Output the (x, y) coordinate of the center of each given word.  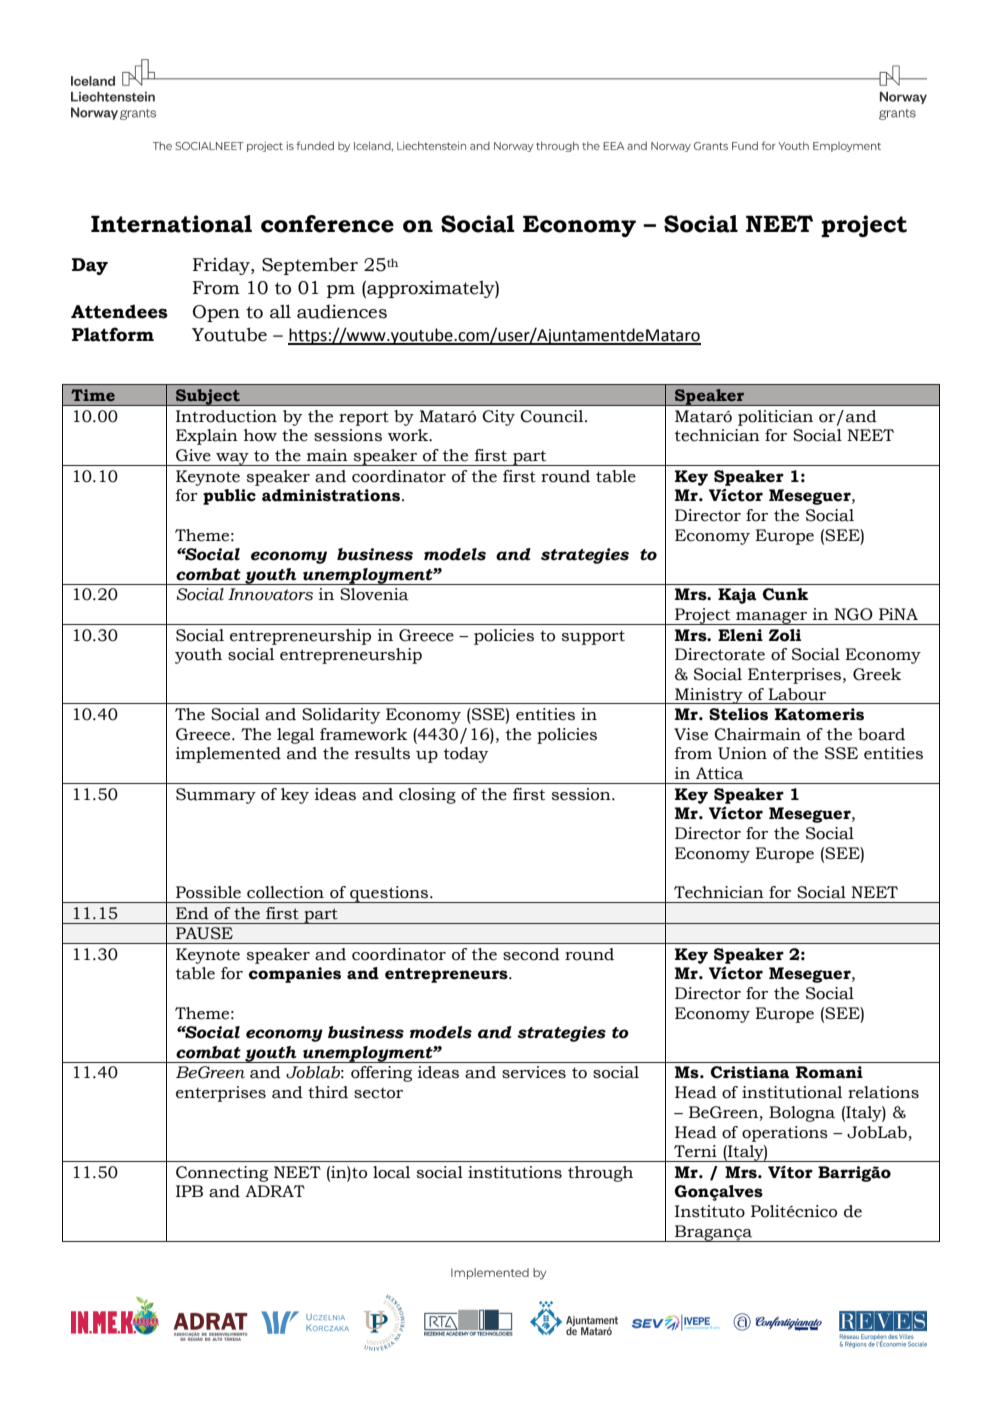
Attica (720, 773)
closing (427, 796)
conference (327, 224)
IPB (189, 1191)
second (531, 954)
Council (553, 416)
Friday (222, 266)
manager (772, 618)
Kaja (737, 596)
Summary (216, 796)
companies (295, 975)
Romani (829, 1072)
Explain (207, 437)
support (593, 637)
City (498, 418)
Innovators (270, 594)
